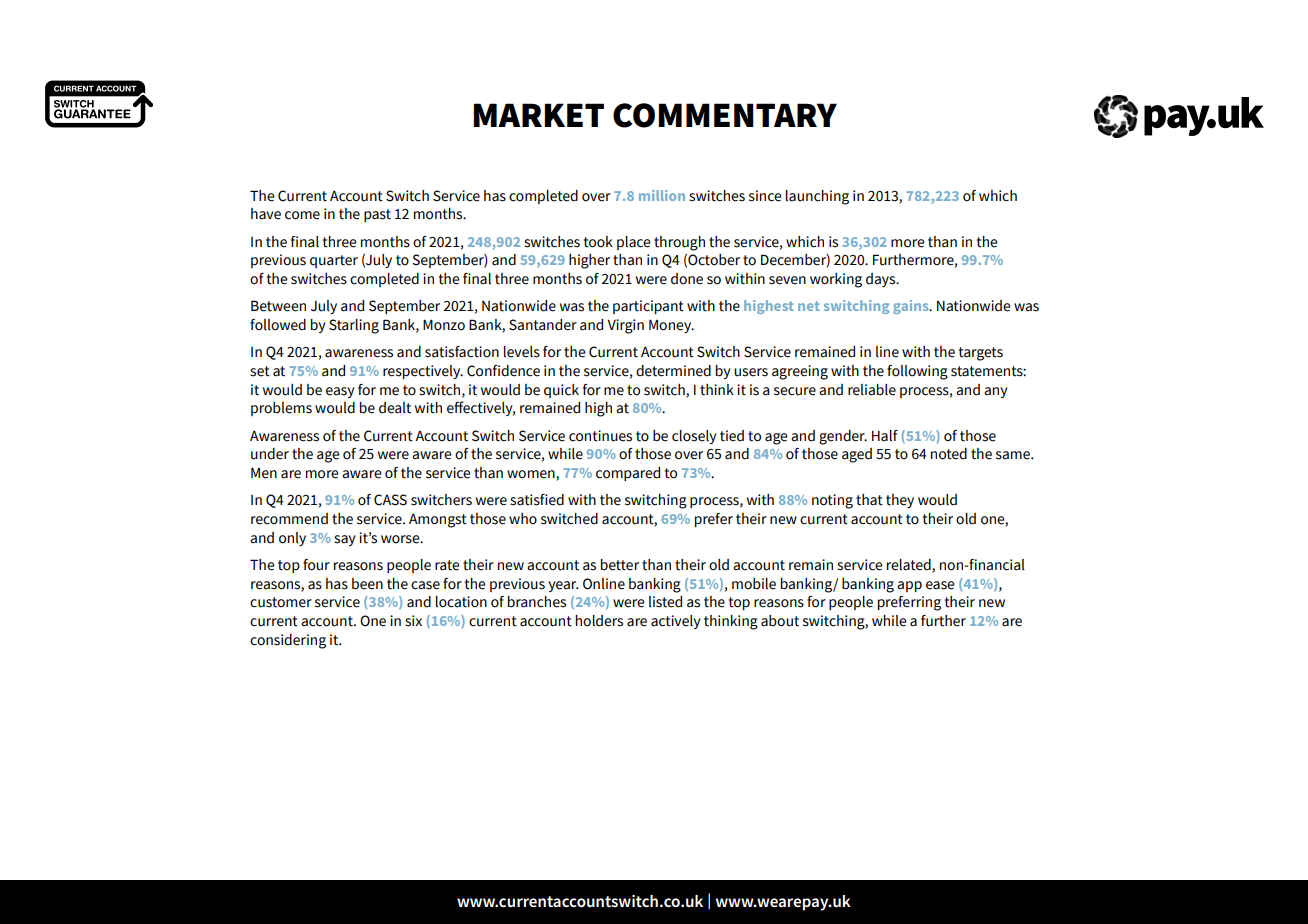 This screenshot has height=924, width=1308. Describe the element at coordinates (673, 371) in the screenshot. I see `determined` at that location.
